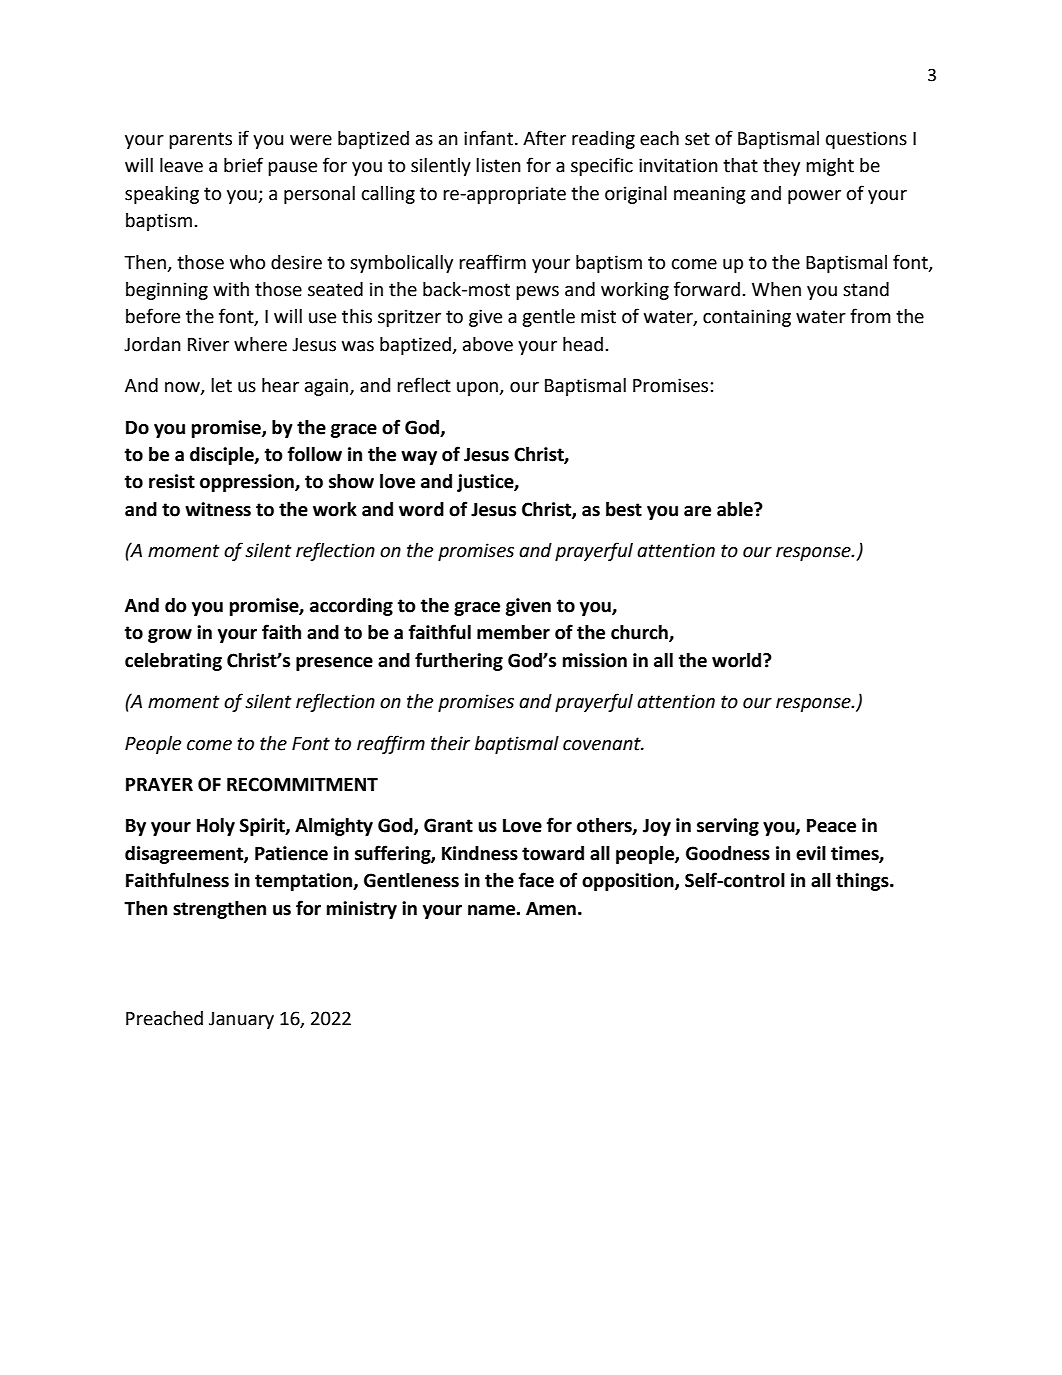 This page has height=1375, width=1062. What do you see at coordinates (170, 636) in the page?
I see `grow` at bounding box center [170, 636].
